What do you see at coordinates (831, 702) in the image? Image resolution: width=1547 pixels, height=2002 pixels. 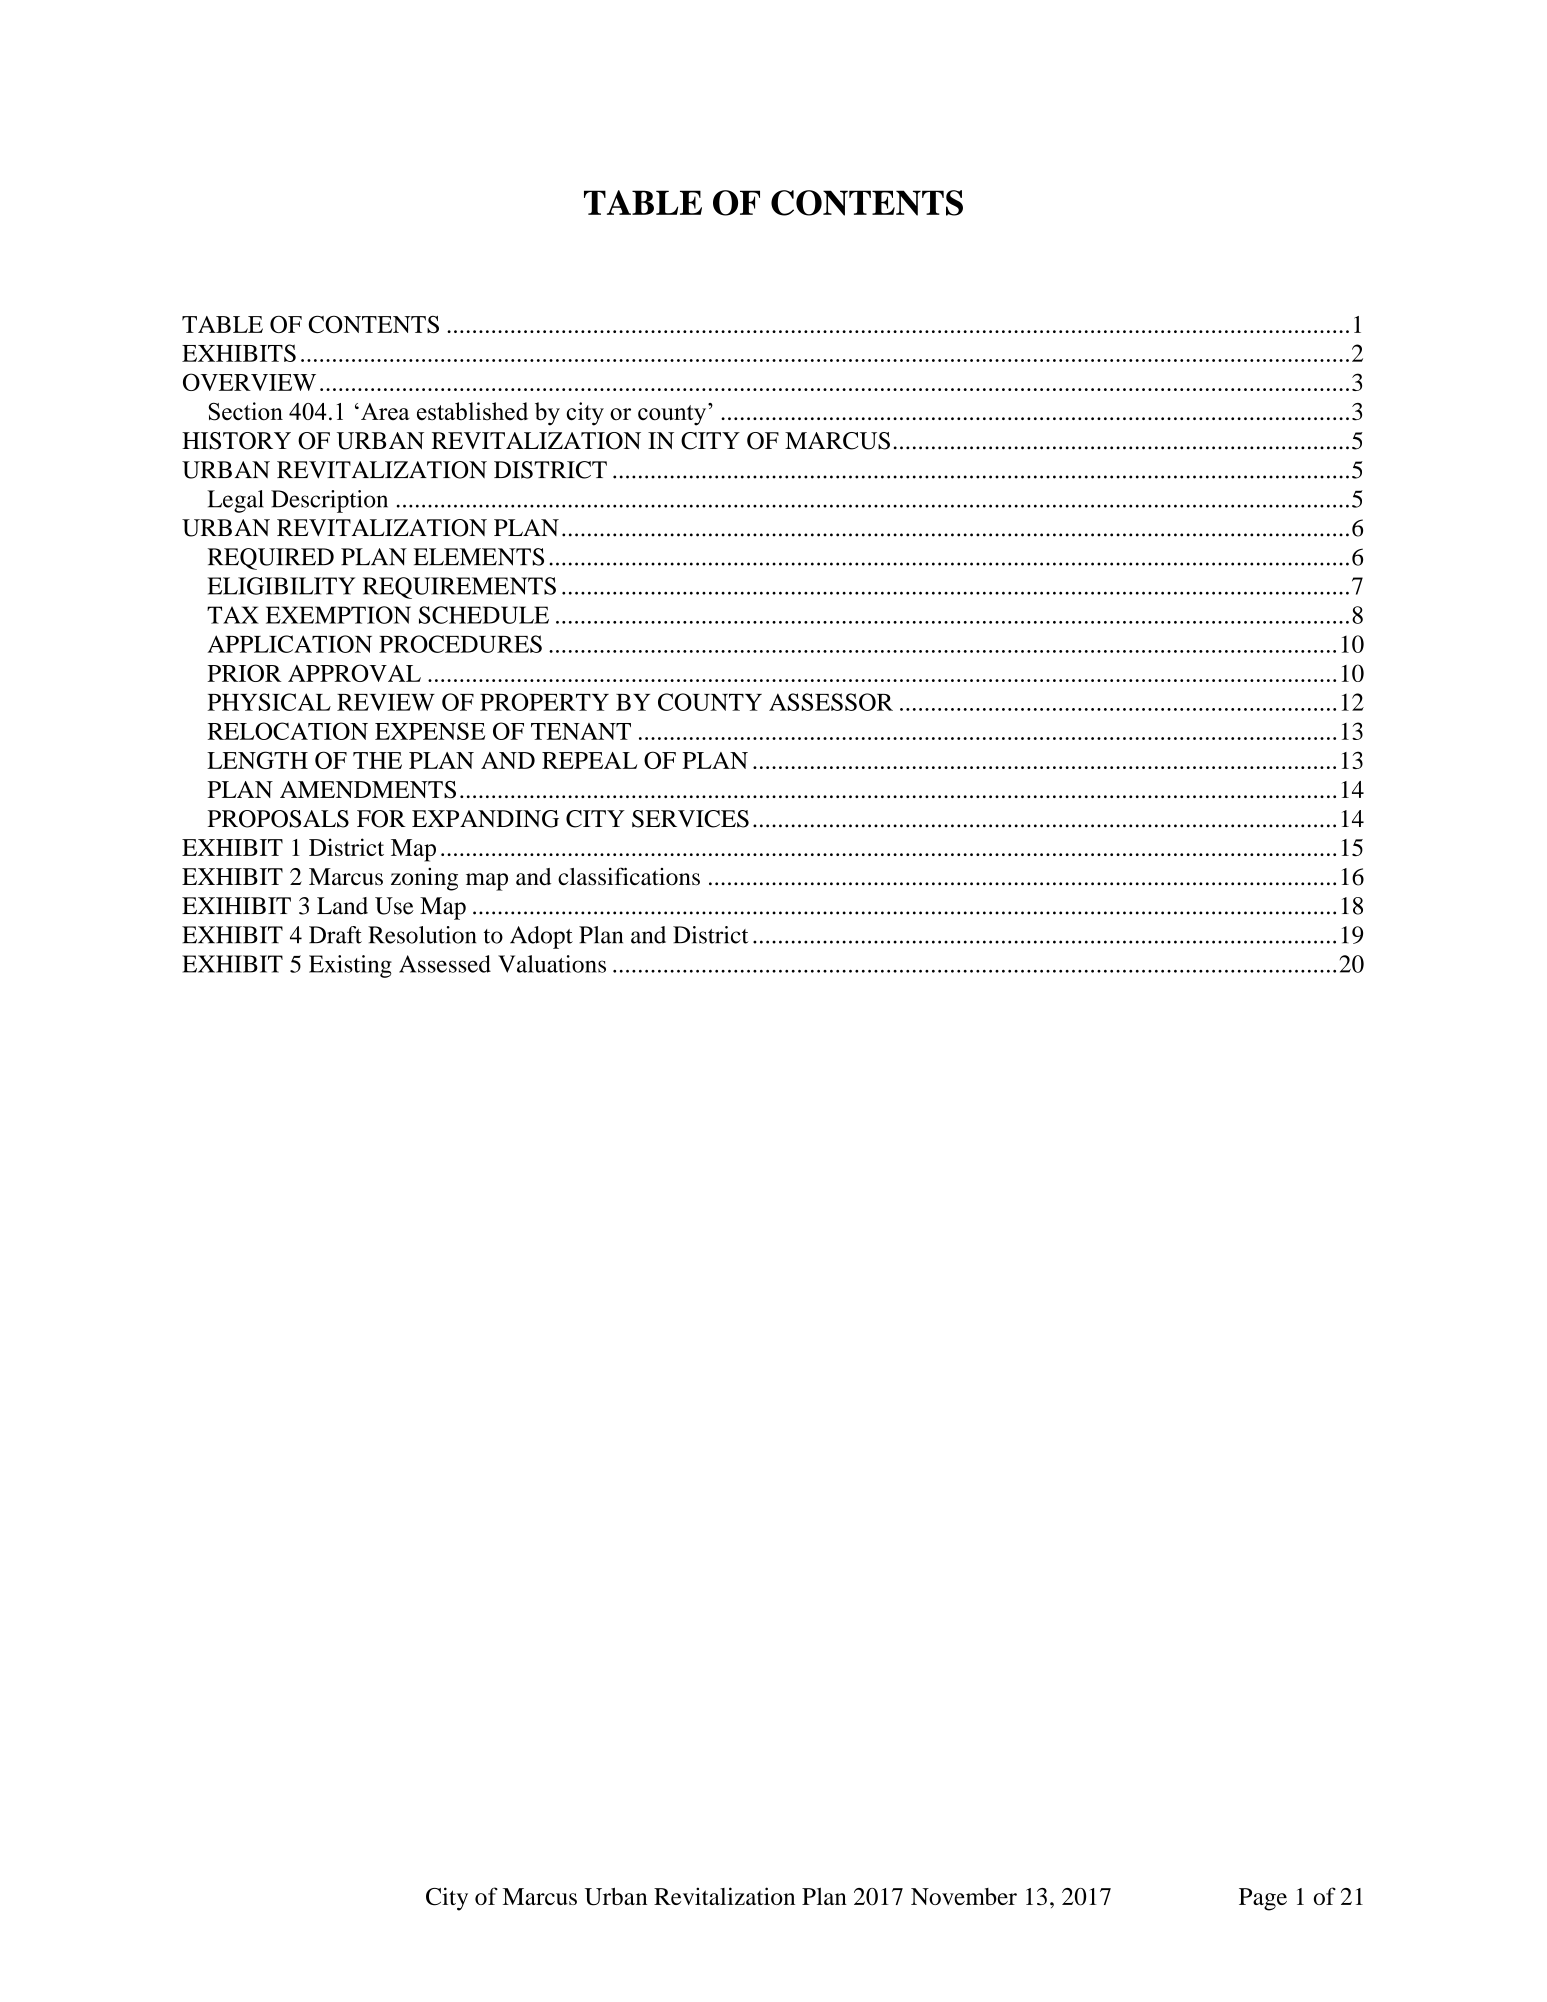 I see `ASSESSOR` at bounding box center [831, 702].
